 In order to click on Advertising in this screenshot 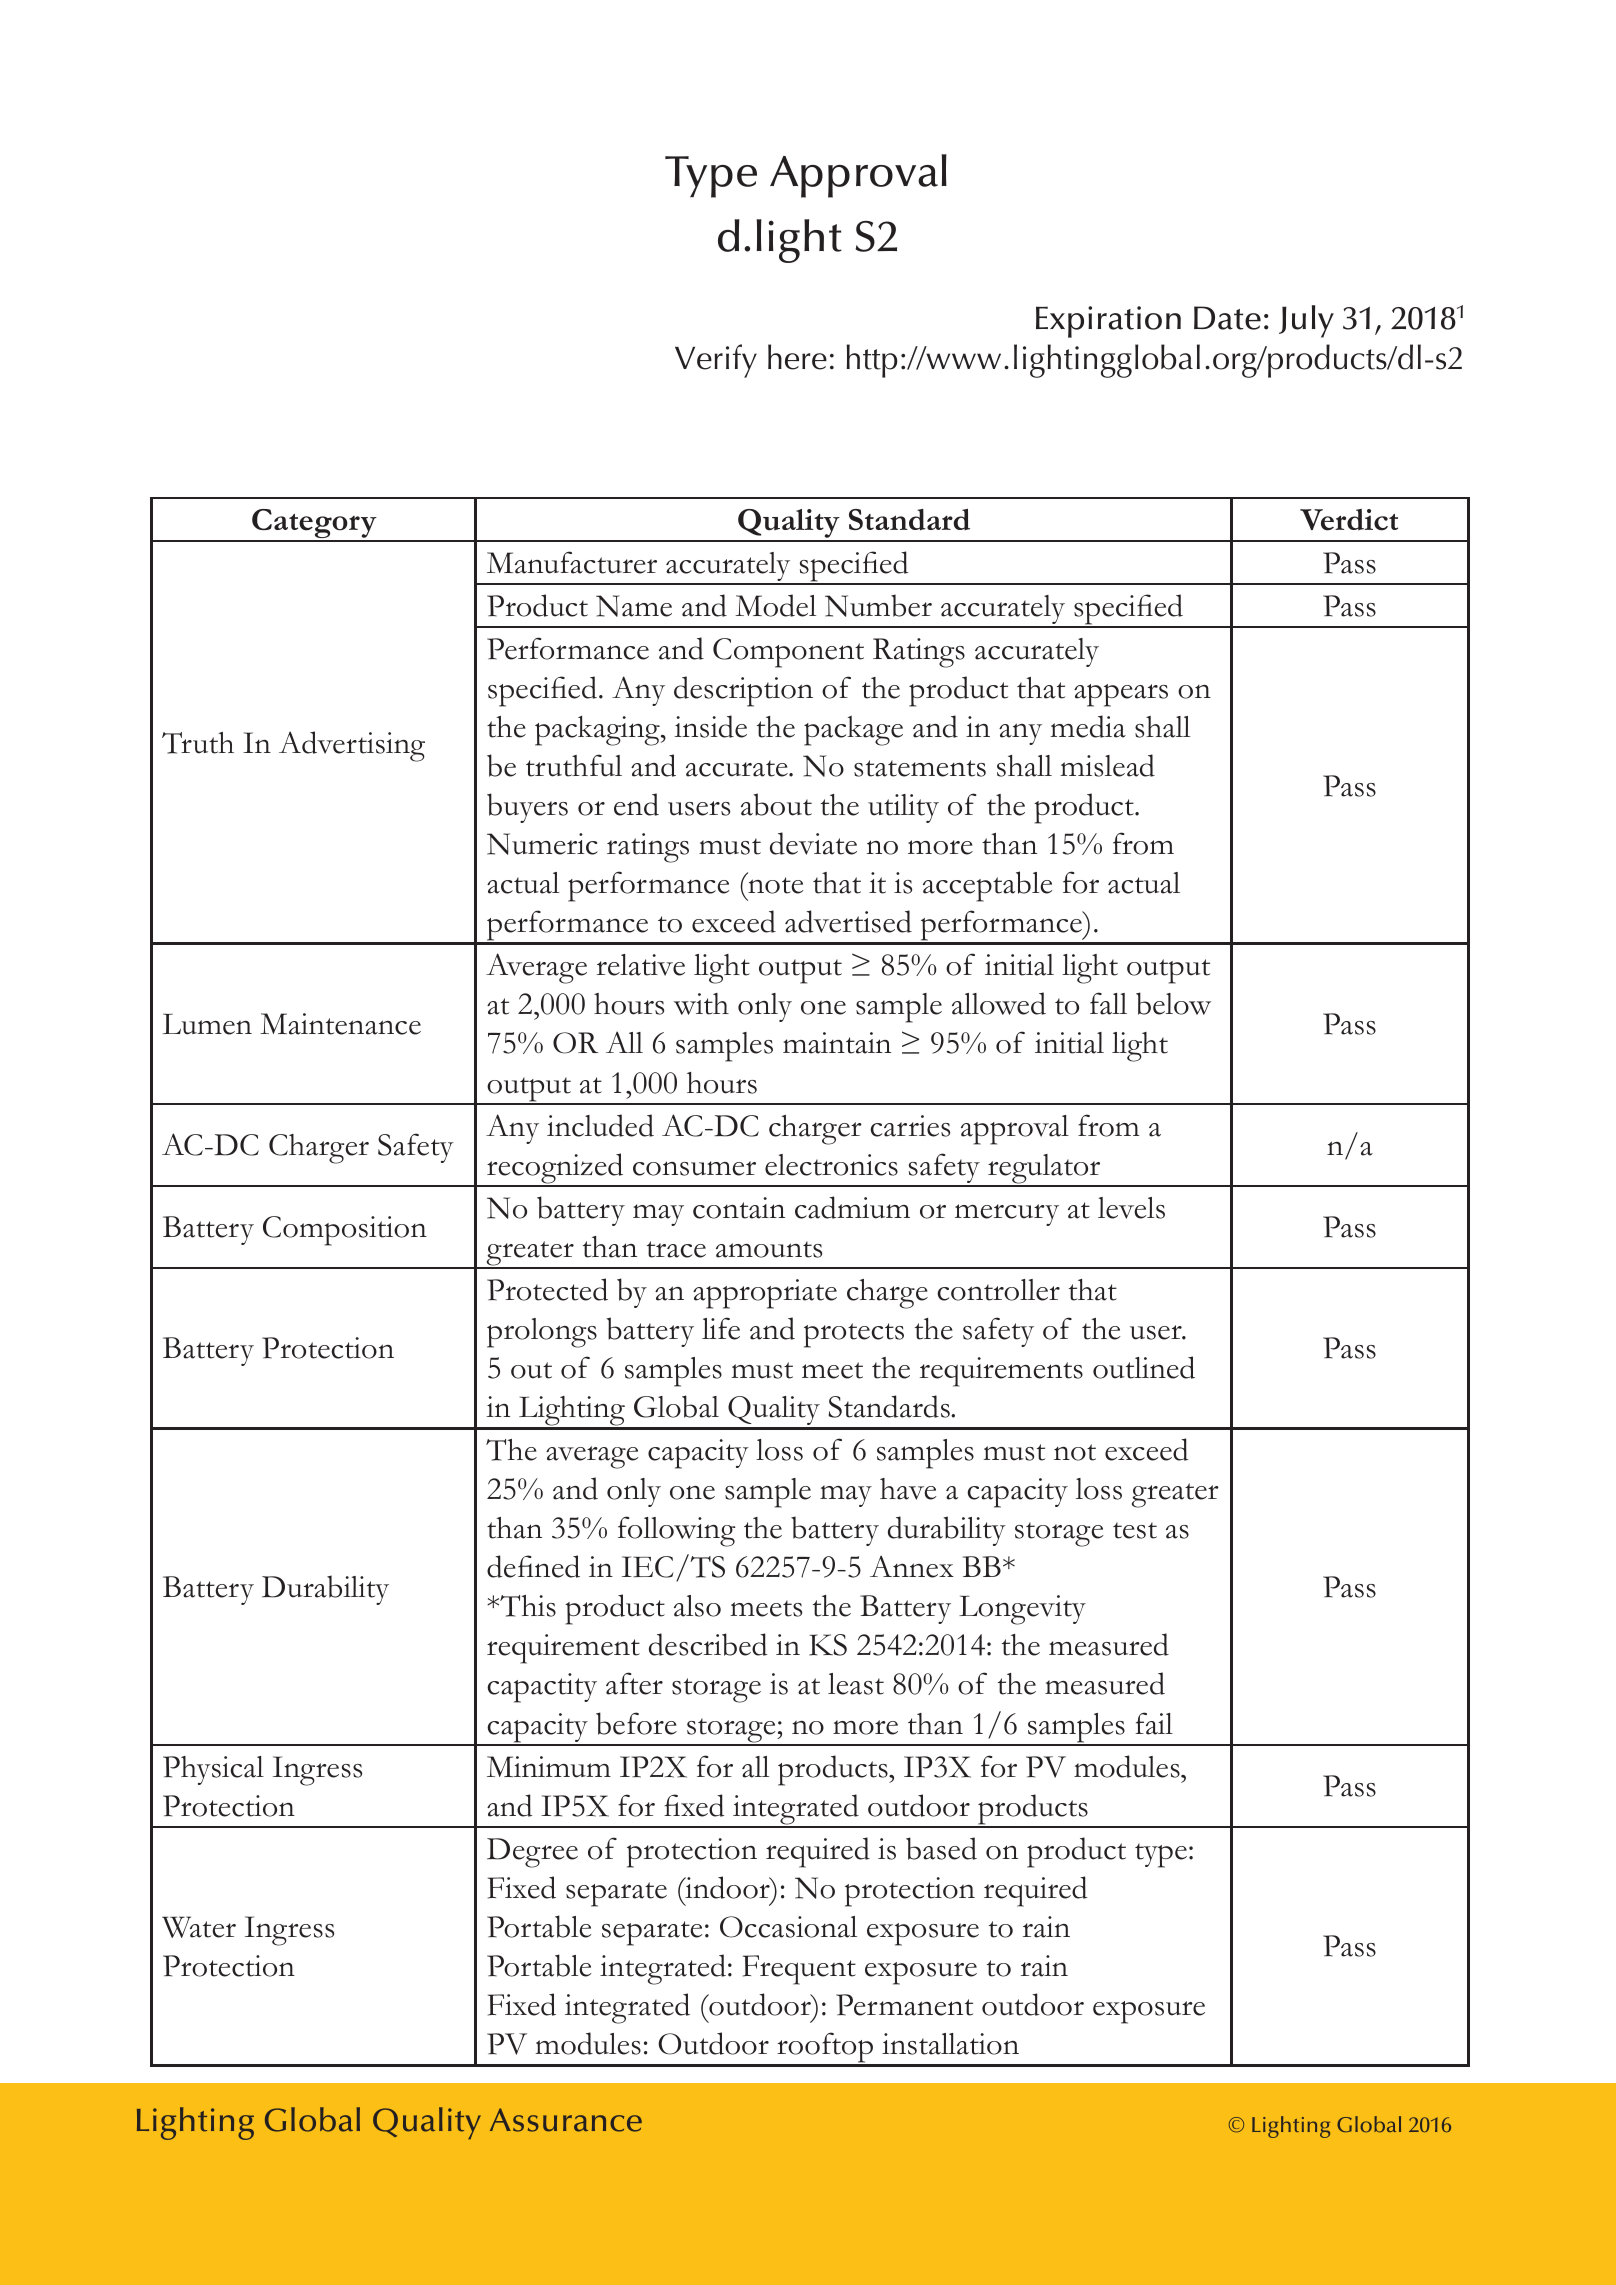, I will do `click(352, 746)`.
